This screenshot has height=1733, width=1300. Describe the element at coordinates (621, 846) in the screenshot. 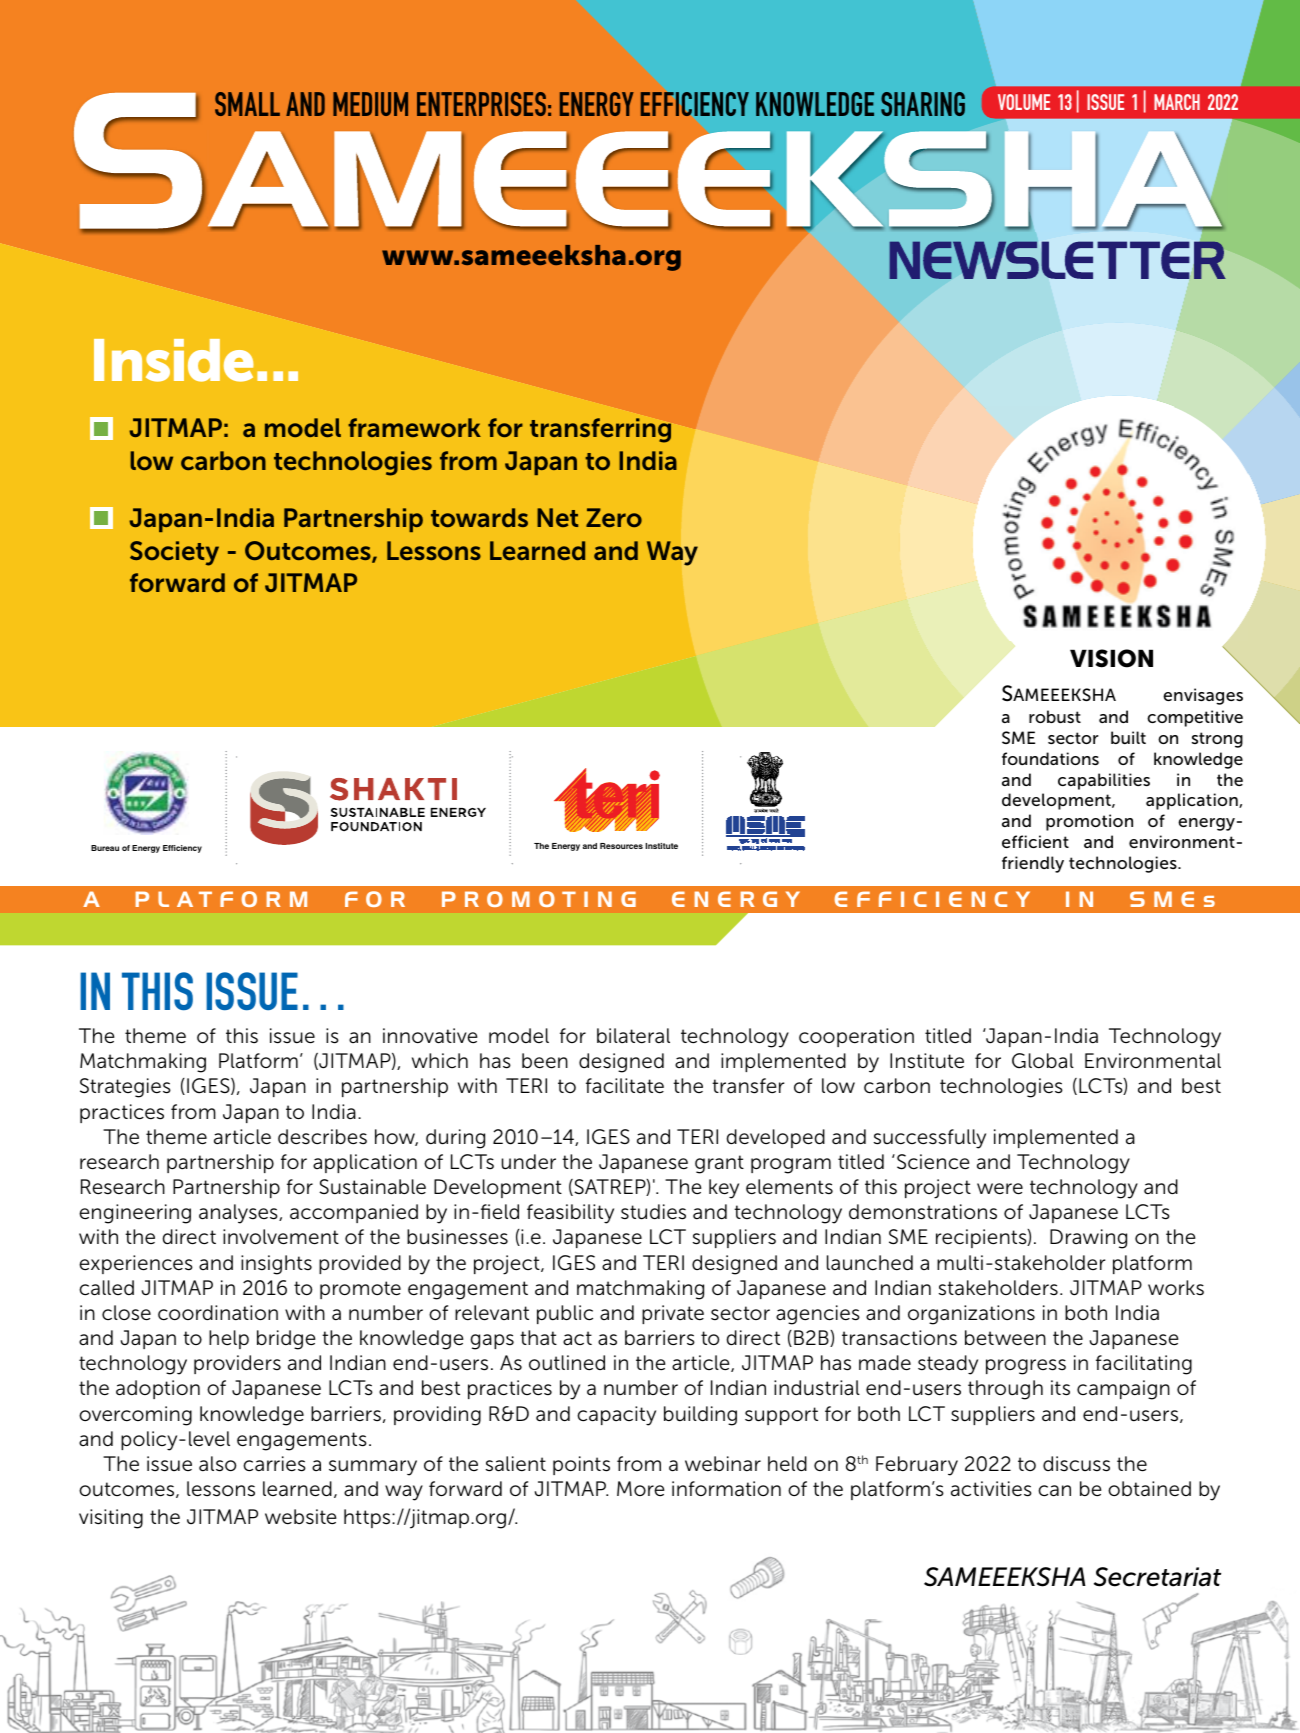

I see `Resources` at that location.
